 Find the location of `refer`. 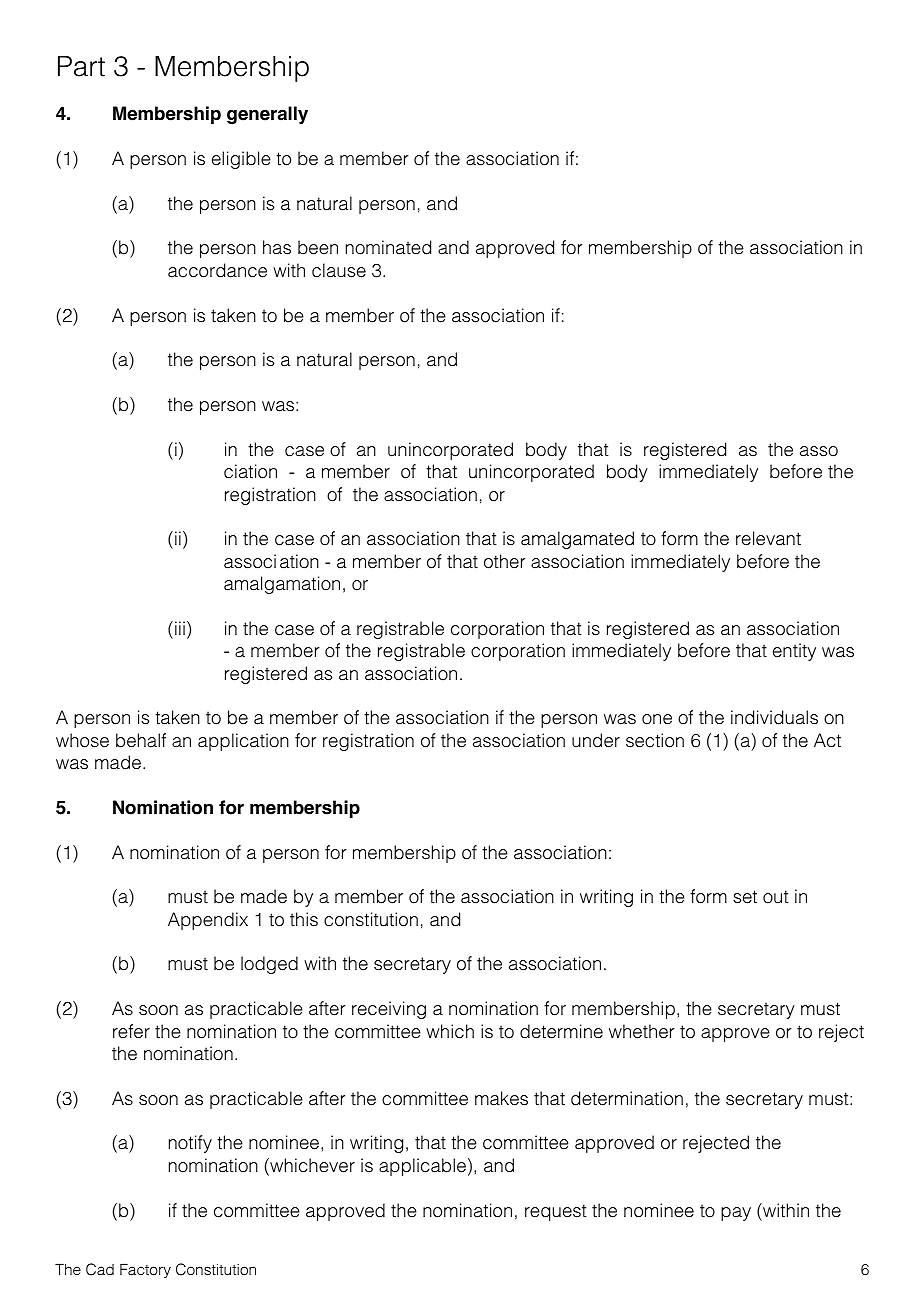

refer is located at coordinates (131, 1031).
